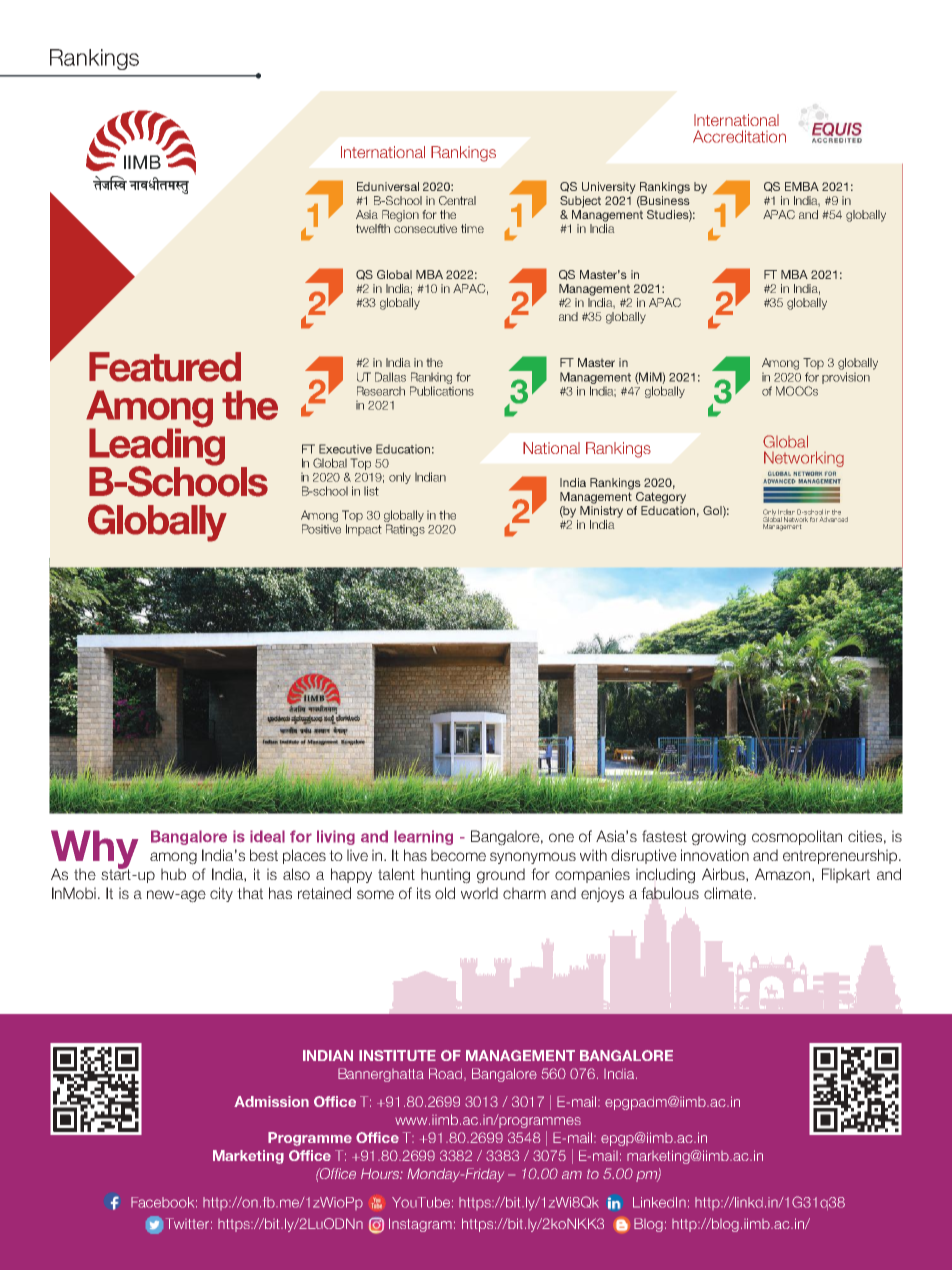  I want to click on twelfth, so click(373, 228).
